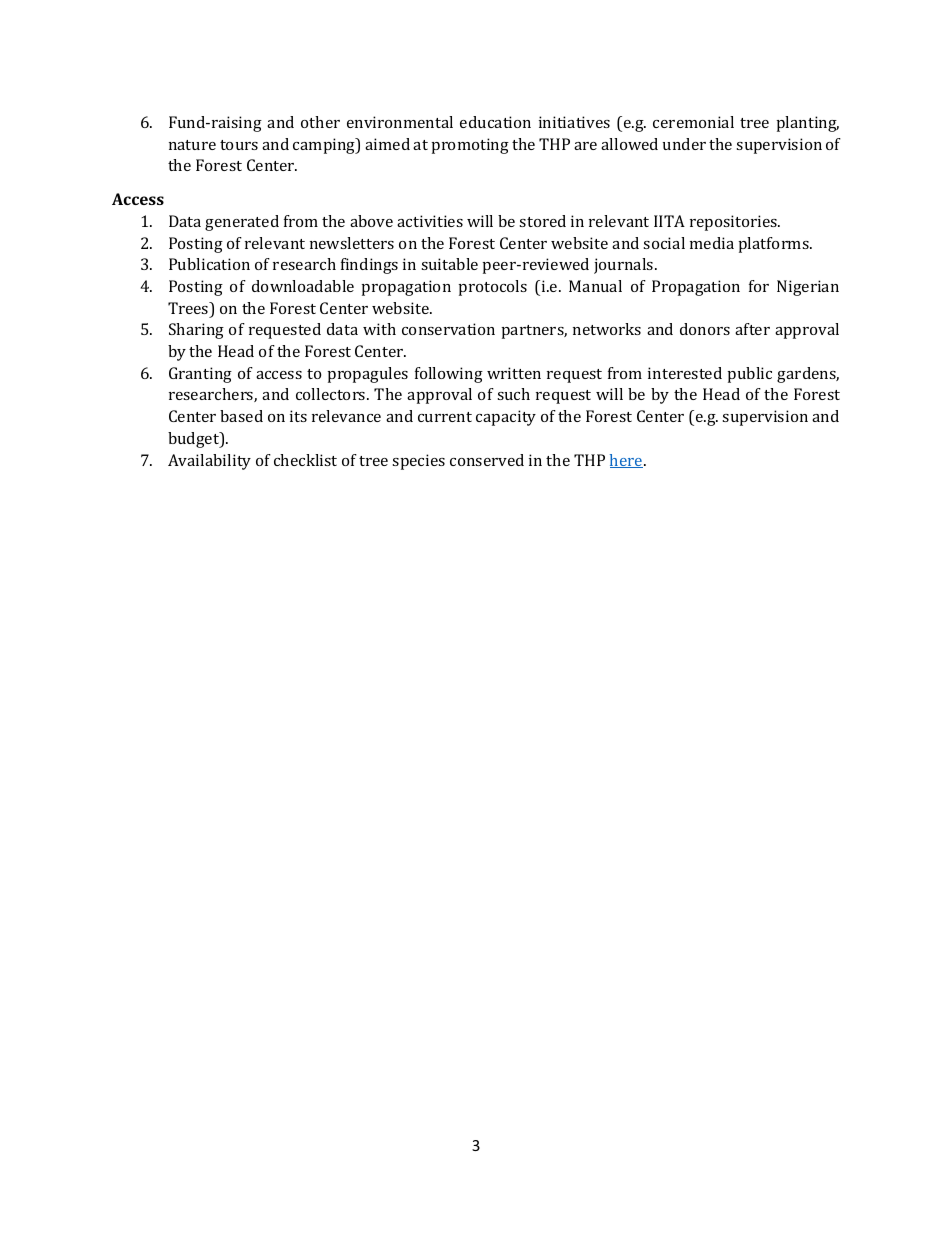 This page has width=952, height=1233. What do you see at coordinates (752, 329) in the page?
I see `after` at bounding box center [752, 329].
